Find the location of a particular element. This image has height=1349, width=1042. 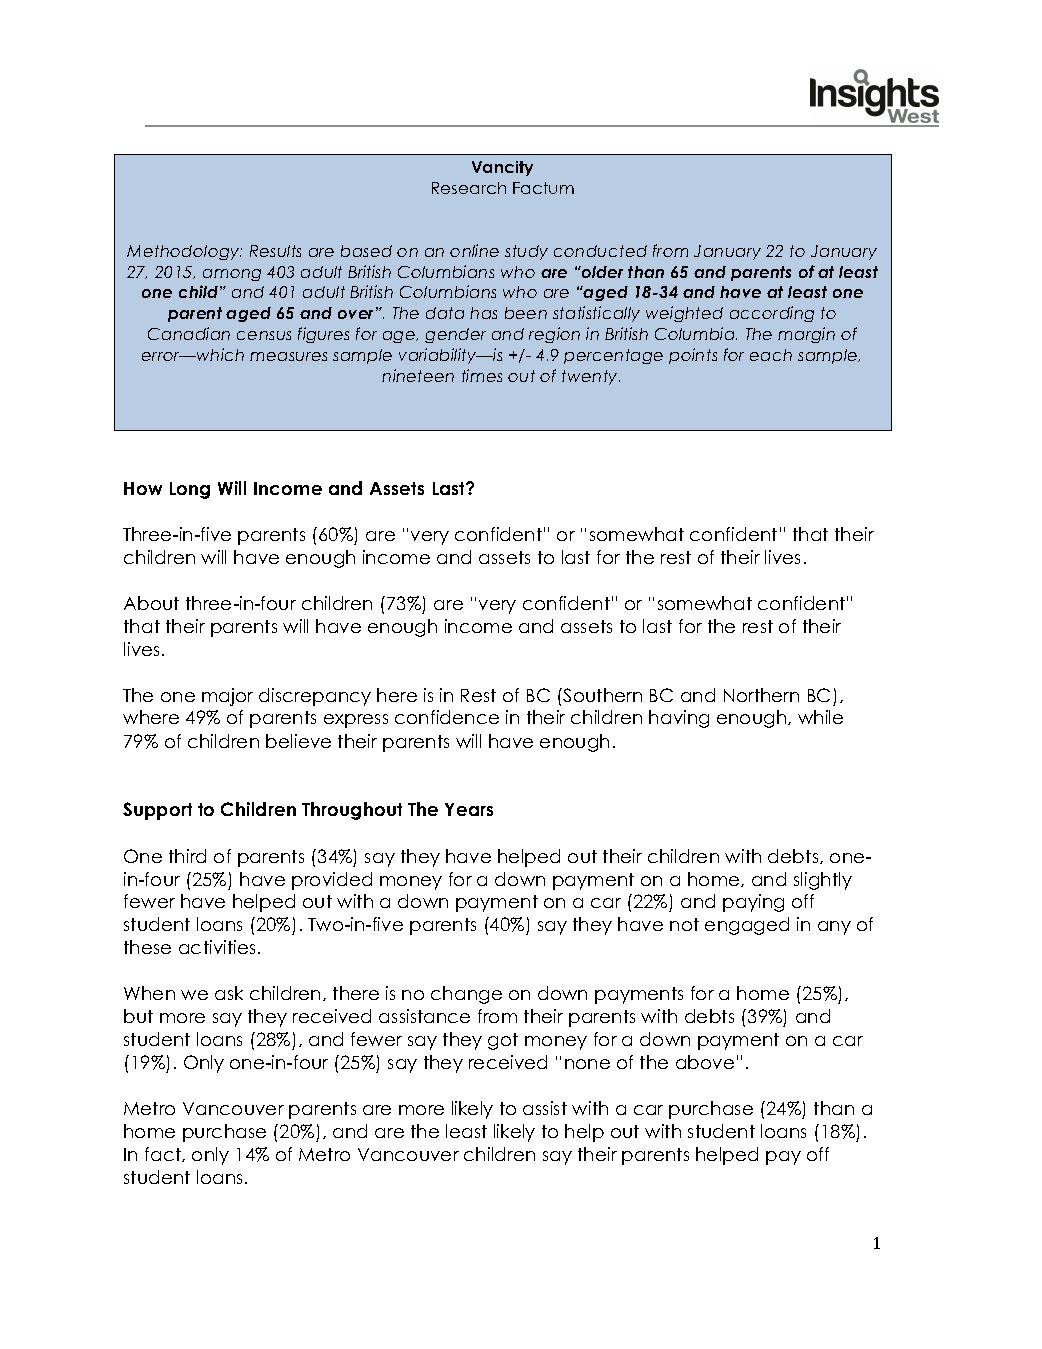

according is located at coordinates (772, 314).
